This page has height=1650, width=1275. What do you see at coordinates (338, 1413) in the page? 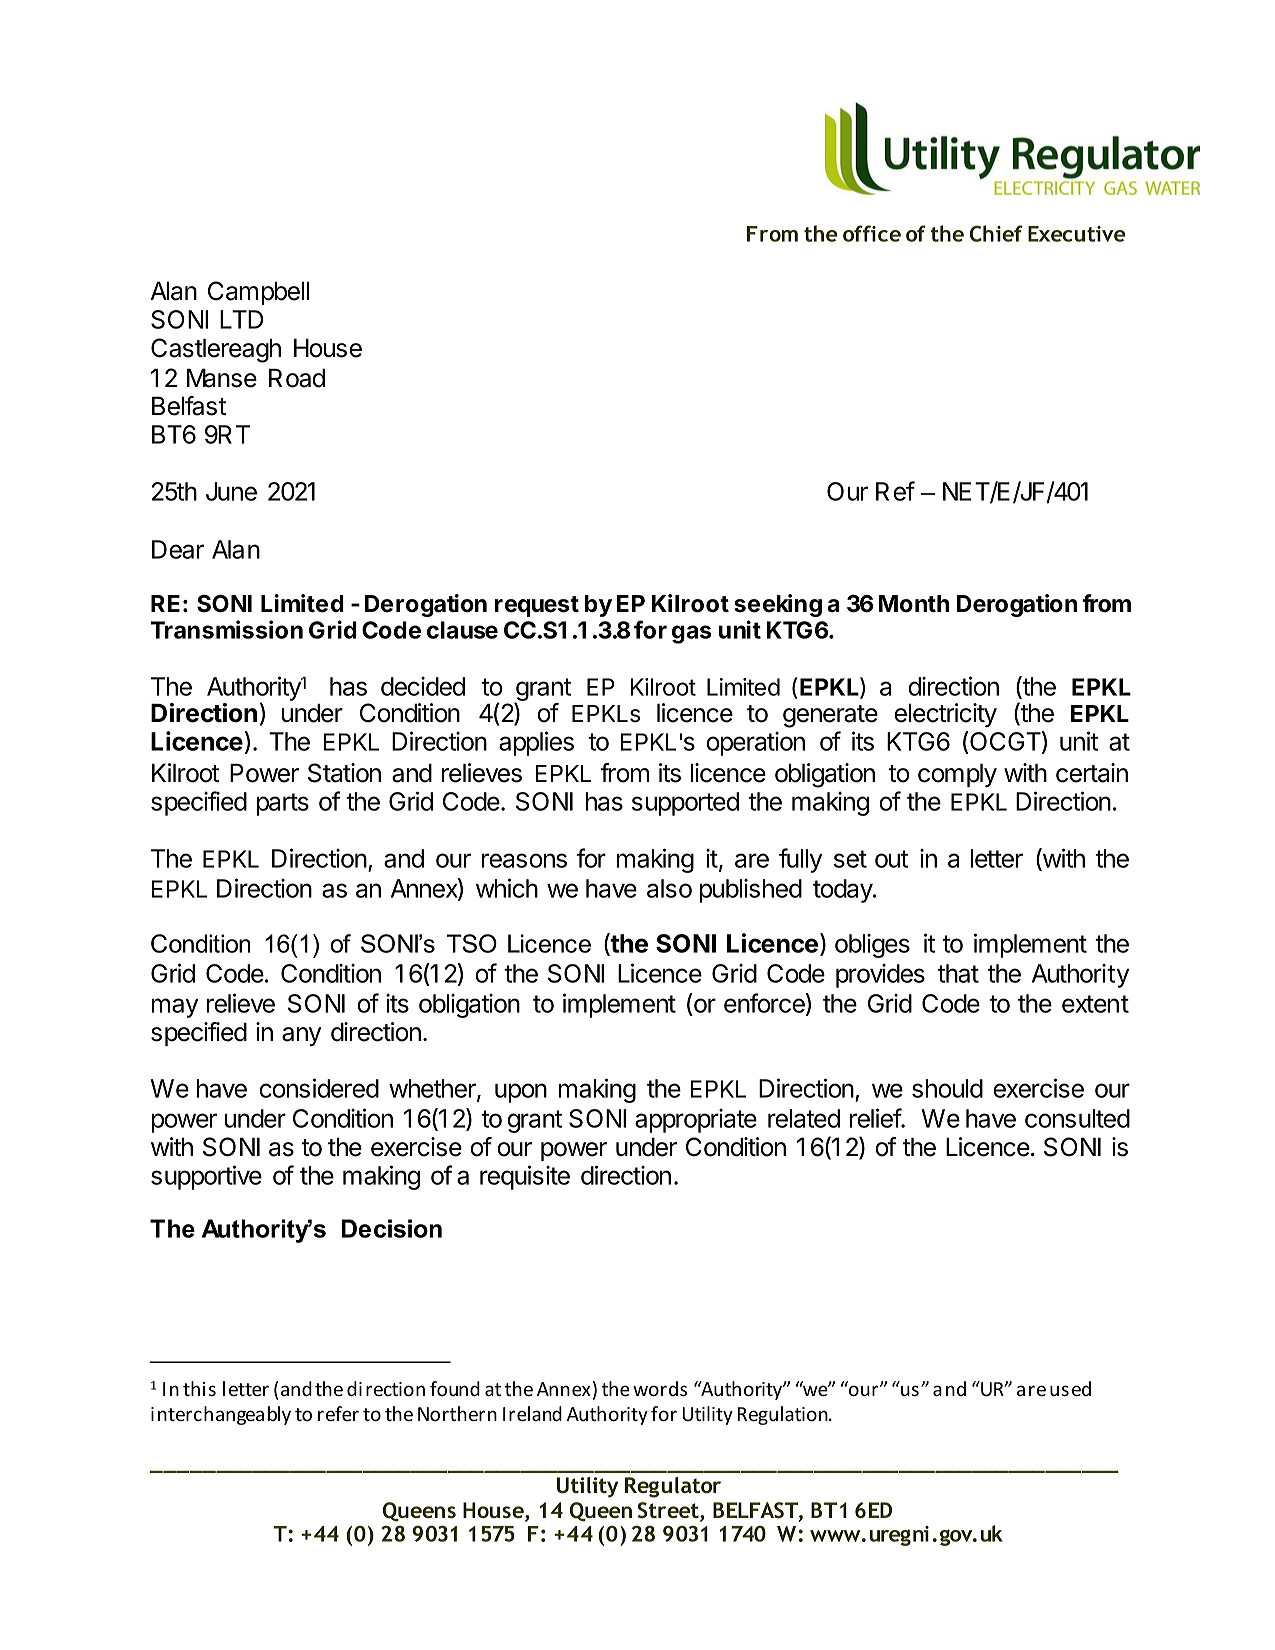
I see `refer` at bounding box center [338, 1413].
